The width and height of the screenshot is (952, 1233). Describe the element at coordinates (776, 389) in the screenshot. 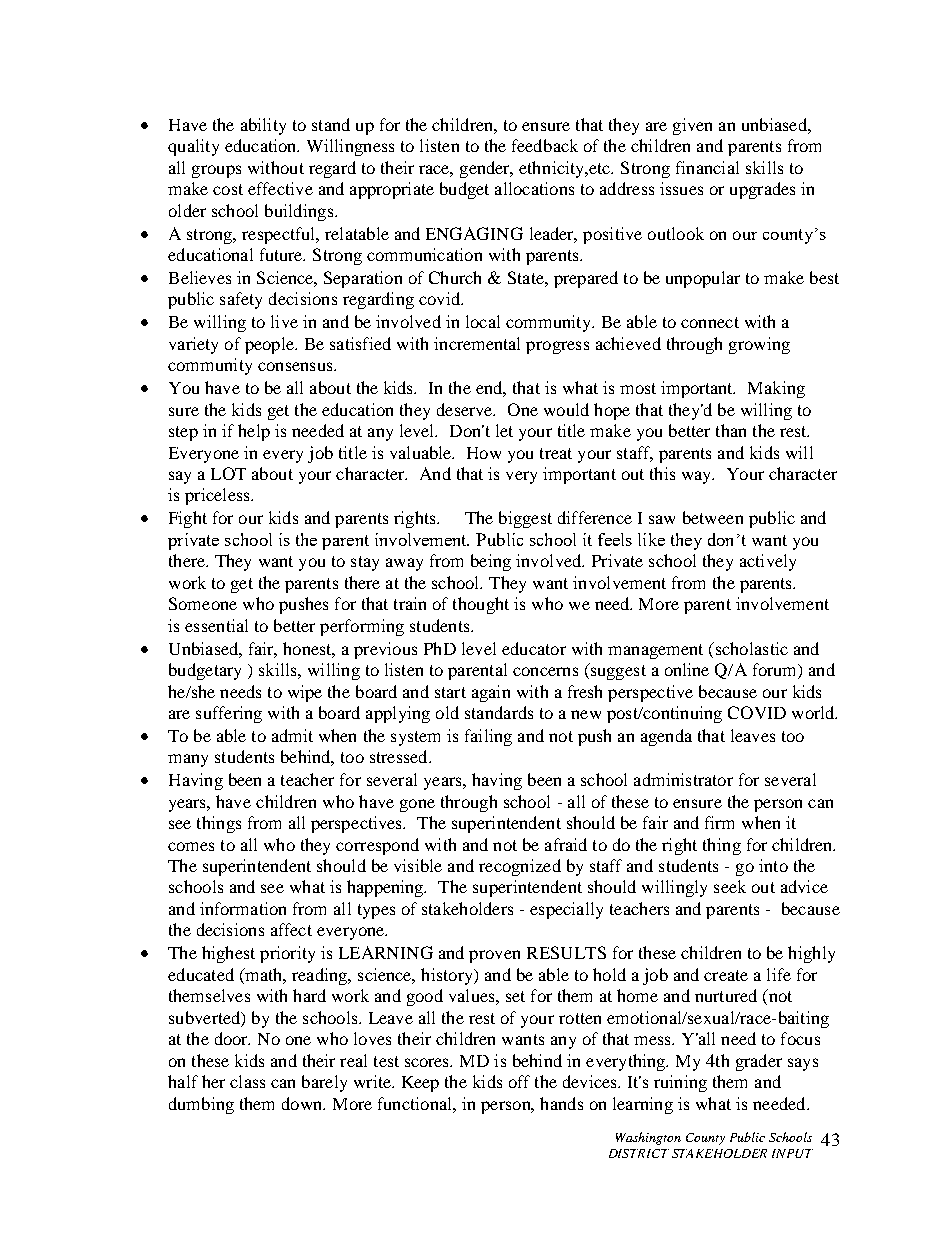

I see `Making` at that location.
